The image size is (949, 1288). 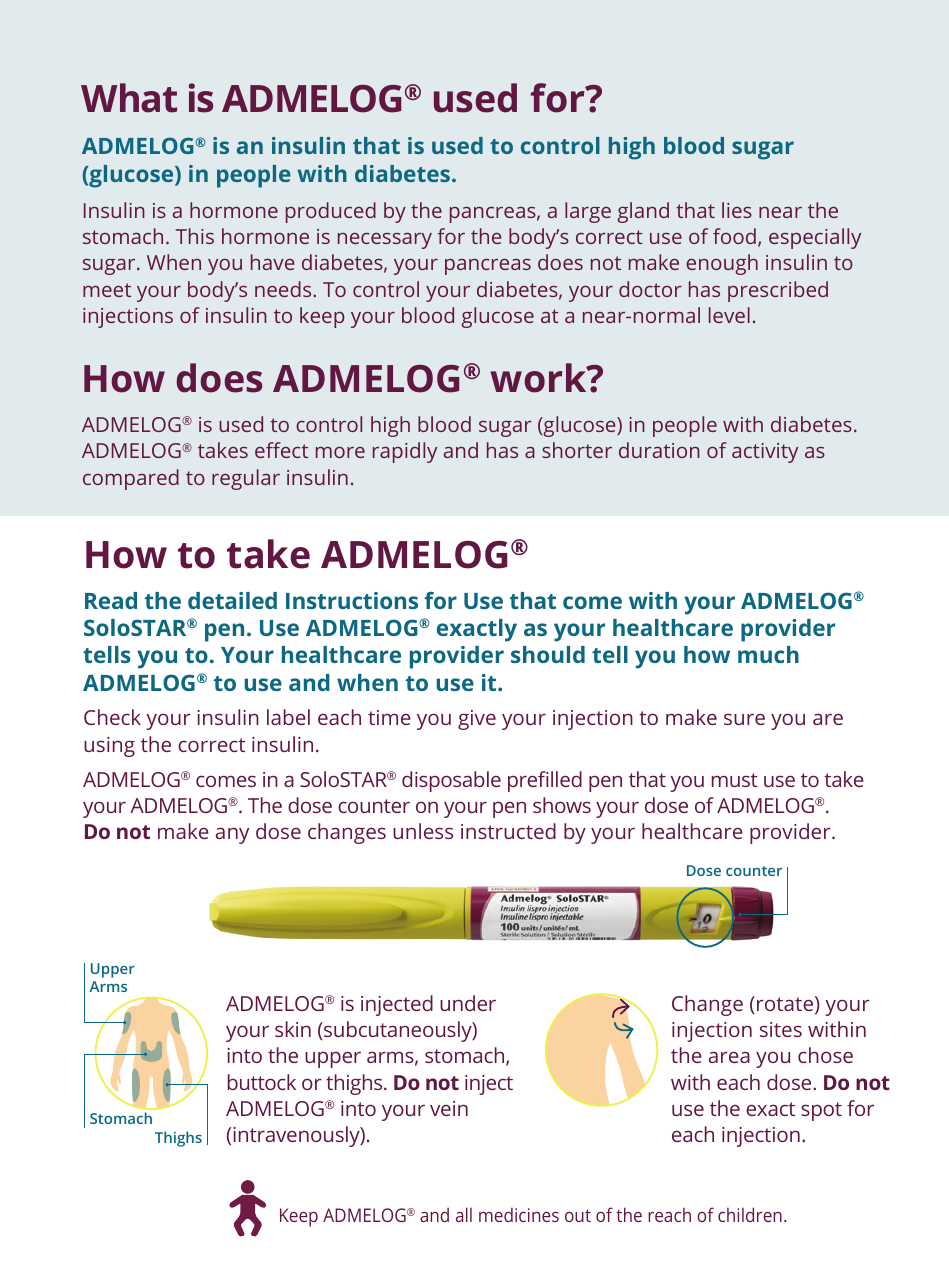 I want to click on lies, so click(x=737, y=210).
